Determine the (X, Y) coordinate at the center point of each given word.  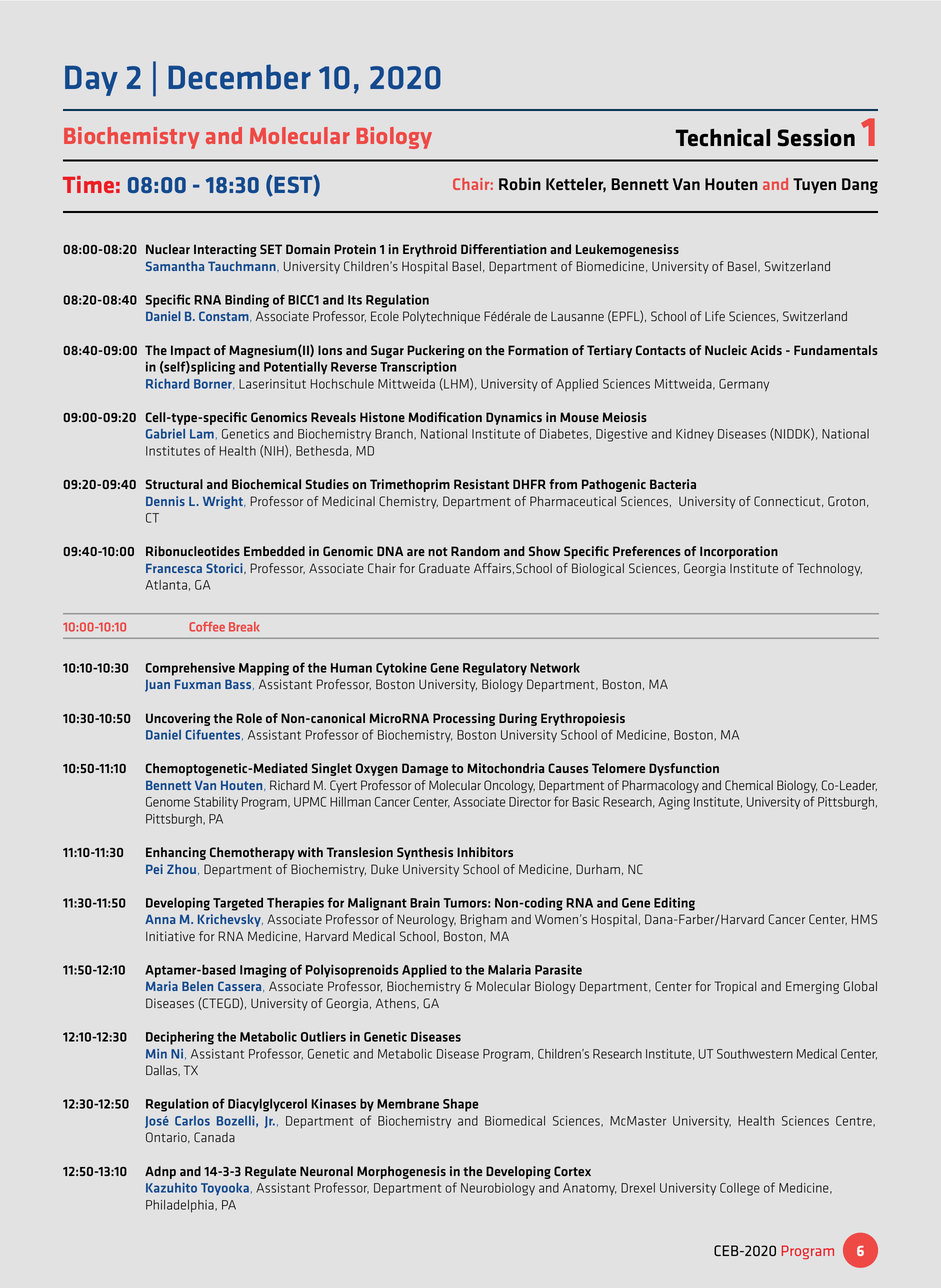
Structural (174, 484)
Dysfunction (684, 769)
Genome (168, 802)
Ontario (167, 1137)
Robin (520, 183)
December (239, 77)
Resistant (481, 484)
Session (816, 138)
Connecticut (788, 501)
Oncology (509, 786)
